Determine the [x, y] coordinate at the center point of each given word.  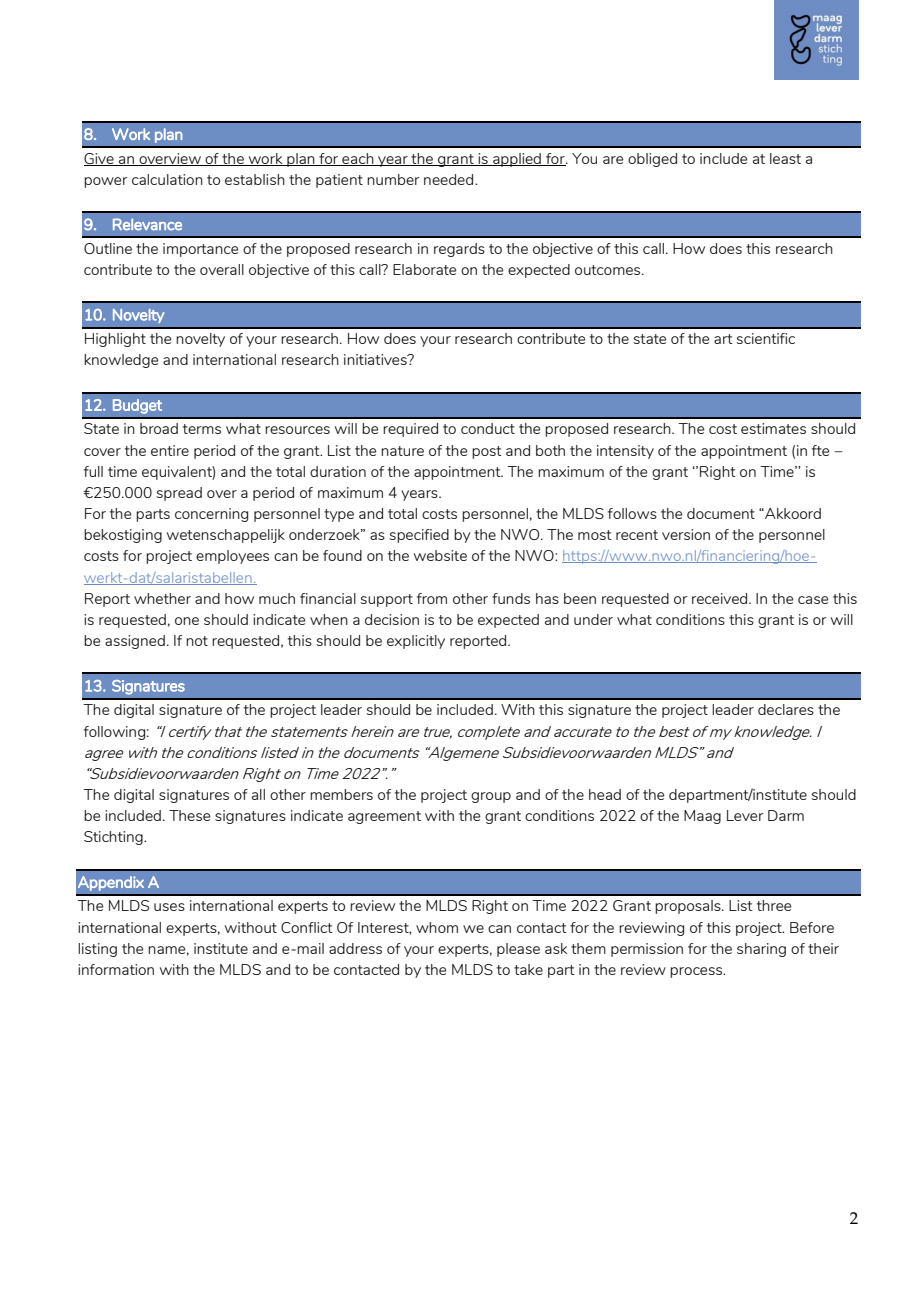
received [721, 598]
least [785, 158]
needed [448, 179]
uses [169, 907]
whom [437, 927]
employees [232, 557]
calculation [167, 179]
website [440, 555]
